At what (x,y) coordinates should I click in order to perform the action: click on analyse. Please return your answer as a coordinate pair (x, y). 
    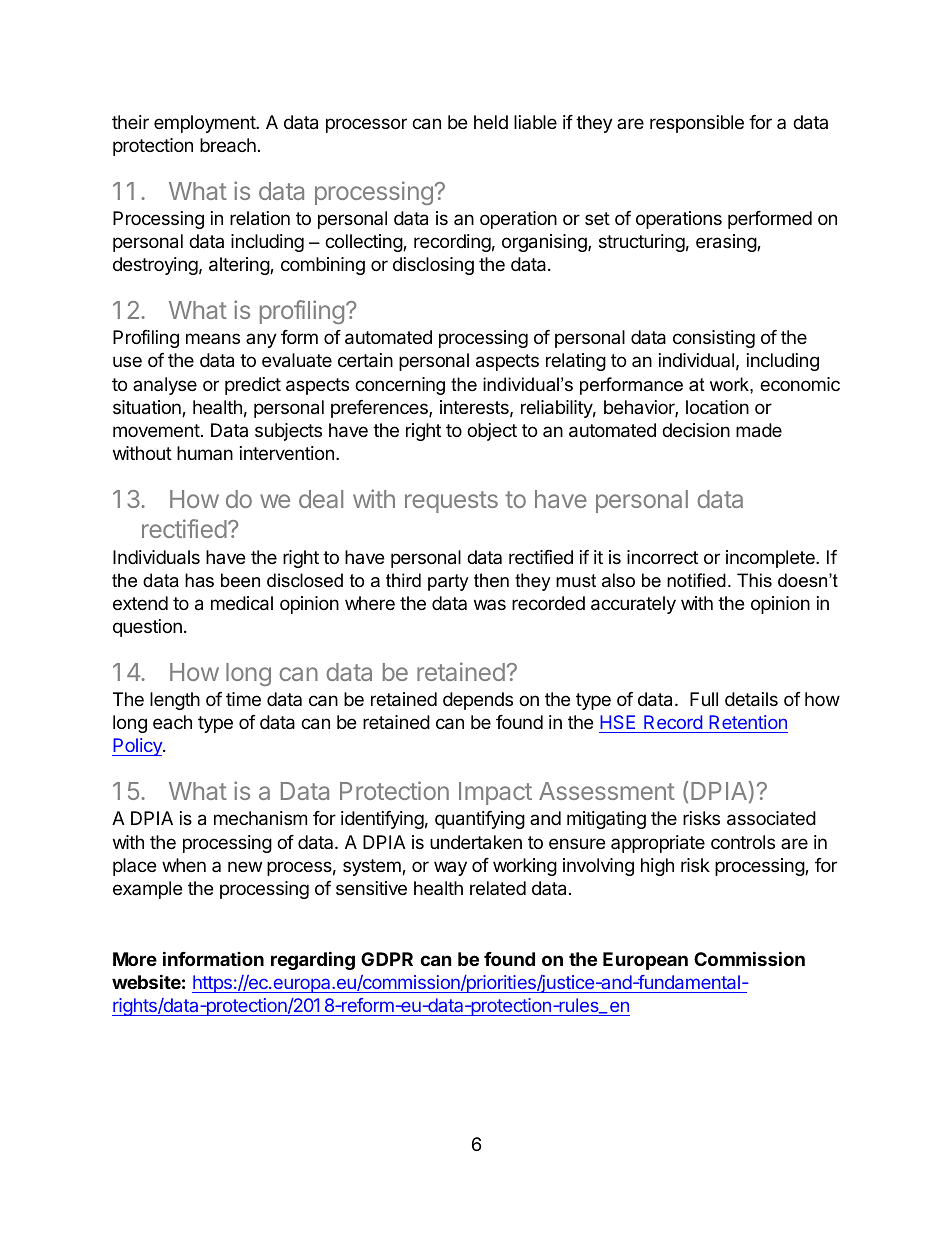
    Looking at the image, I should click on (165, 386).
